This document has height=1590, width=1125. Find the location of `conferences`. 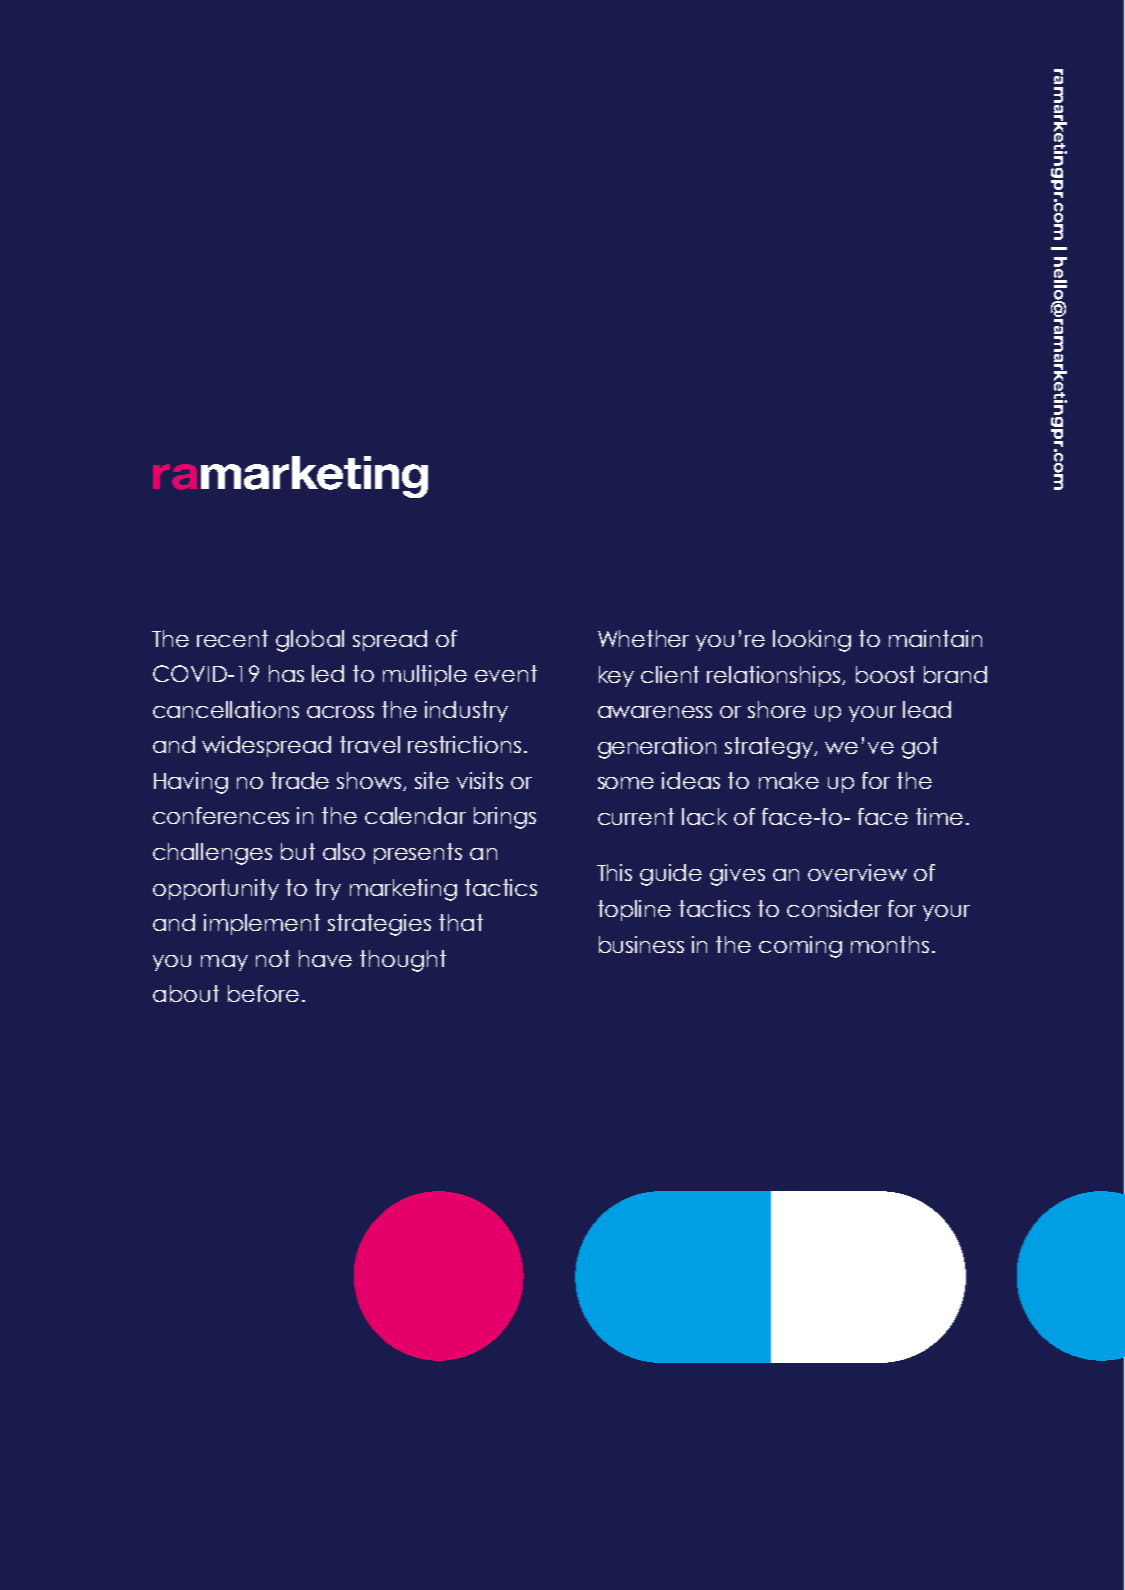

conferences is located at coordinates (221, 815).
